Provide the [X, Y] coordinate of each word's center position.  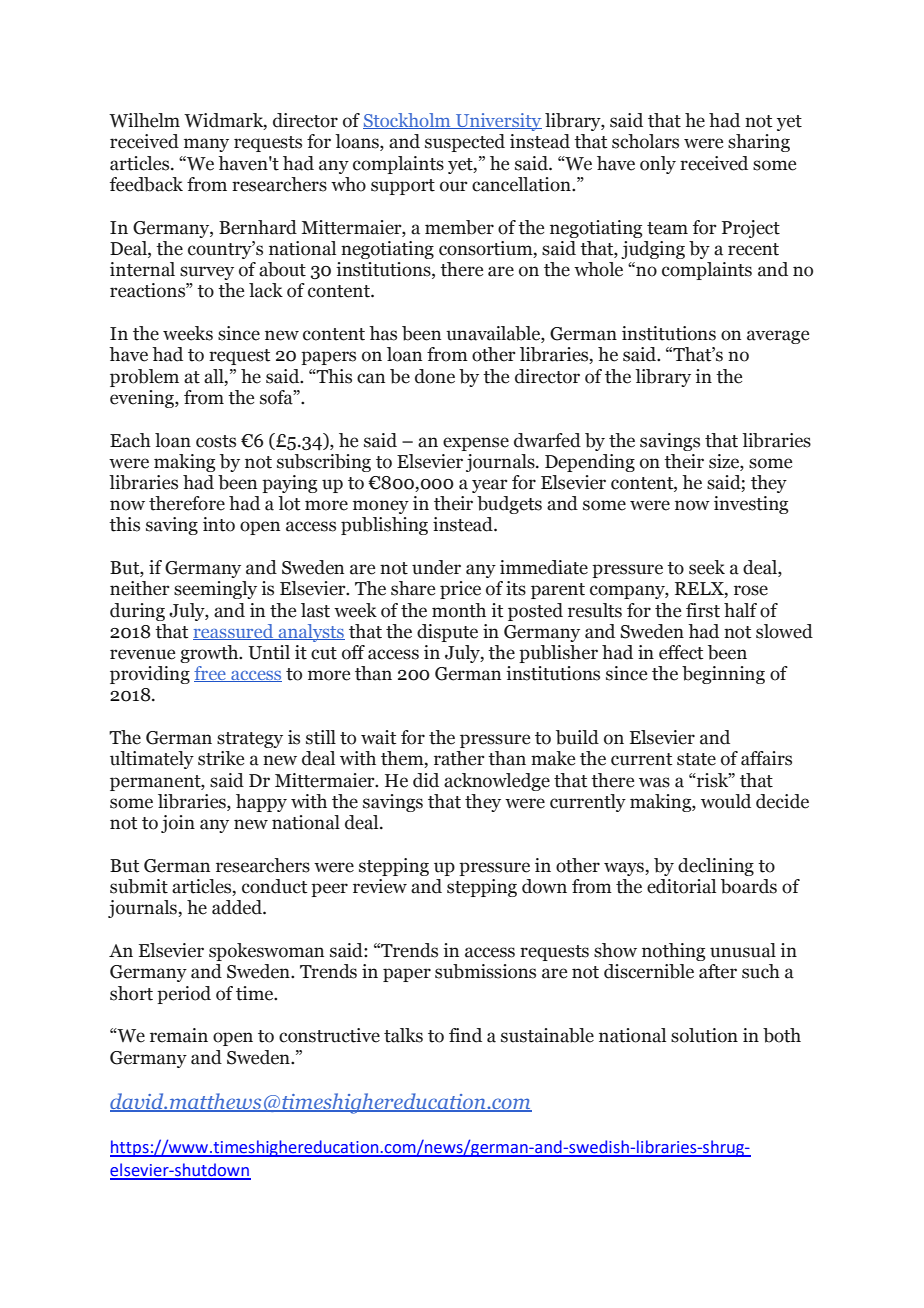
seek [707, 567]
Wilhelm [144, 120]
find [465, 1035]
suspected [465, 143]
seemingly [215, 590]
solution [704, 1035]
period [184, 995]
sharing [759, 143]
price [460, 590]
